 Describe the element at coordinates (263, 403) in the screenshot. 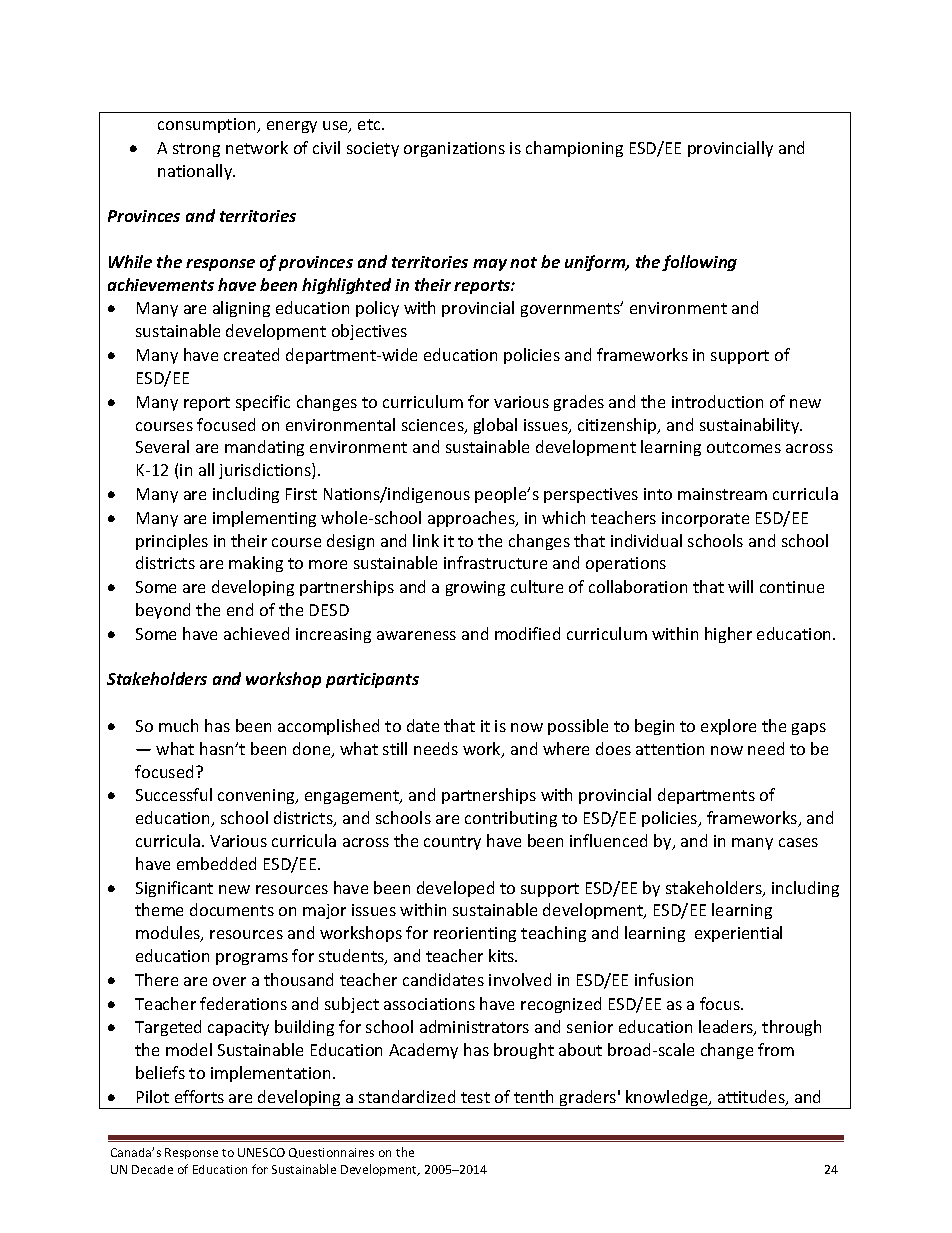

I see `specific` at that location.
